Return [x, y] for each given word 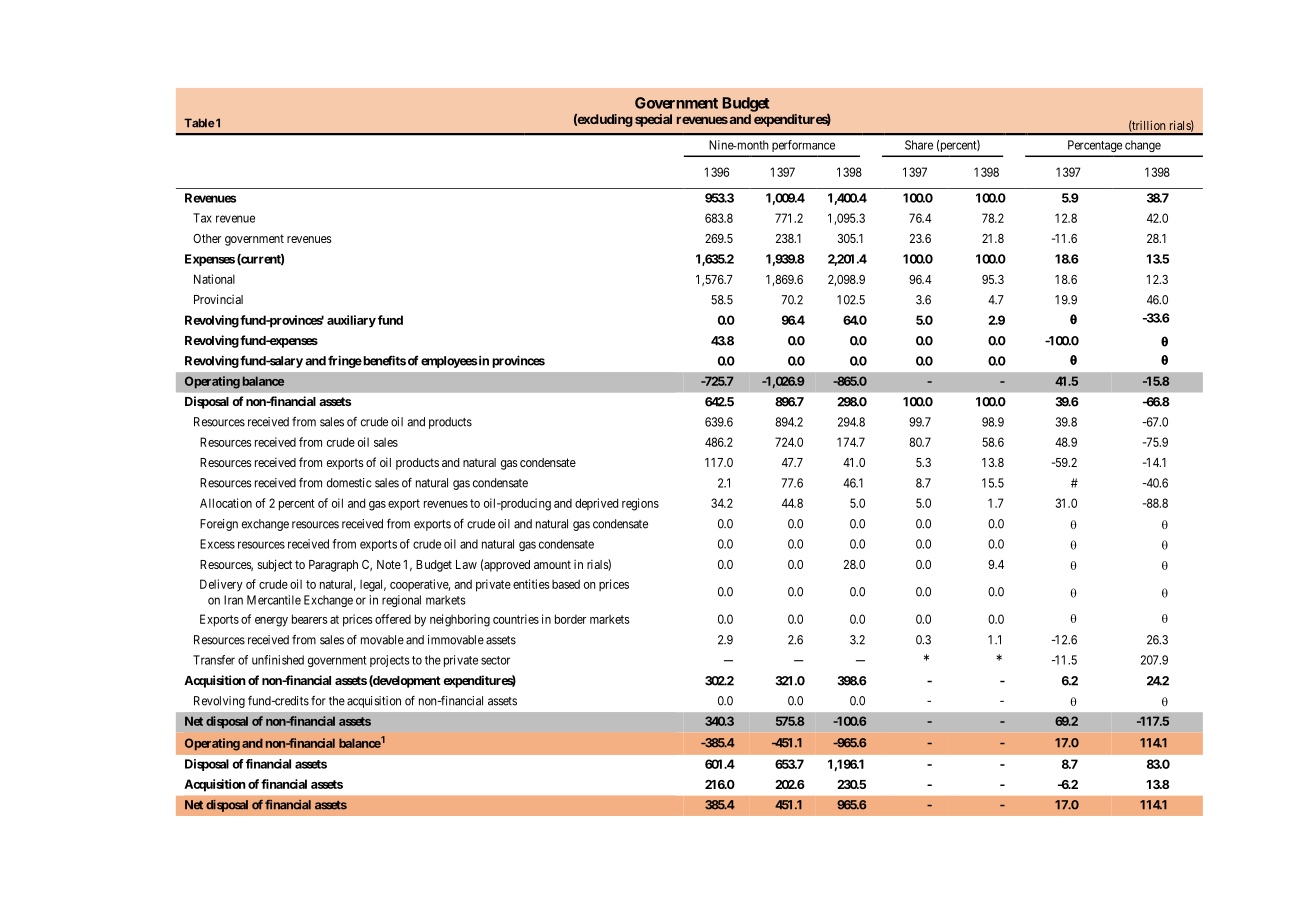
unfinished [278, 660]
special [653, 120]
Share [919, 145]
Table [199, 123]
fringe [345, 361]
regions [640, 504]
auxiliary [351, 321]
